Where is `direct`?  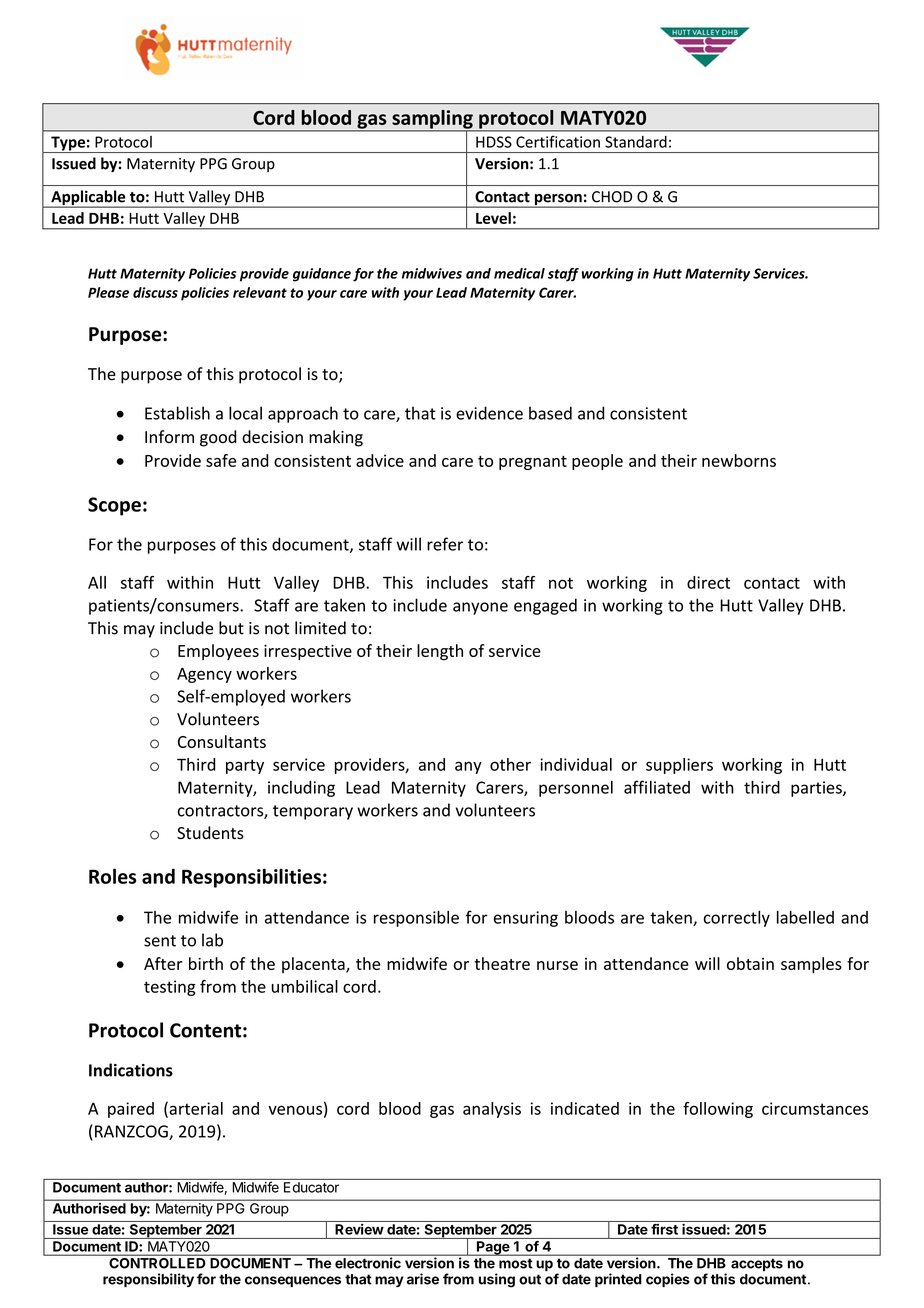
direct is located at coordinates (708, 582).
